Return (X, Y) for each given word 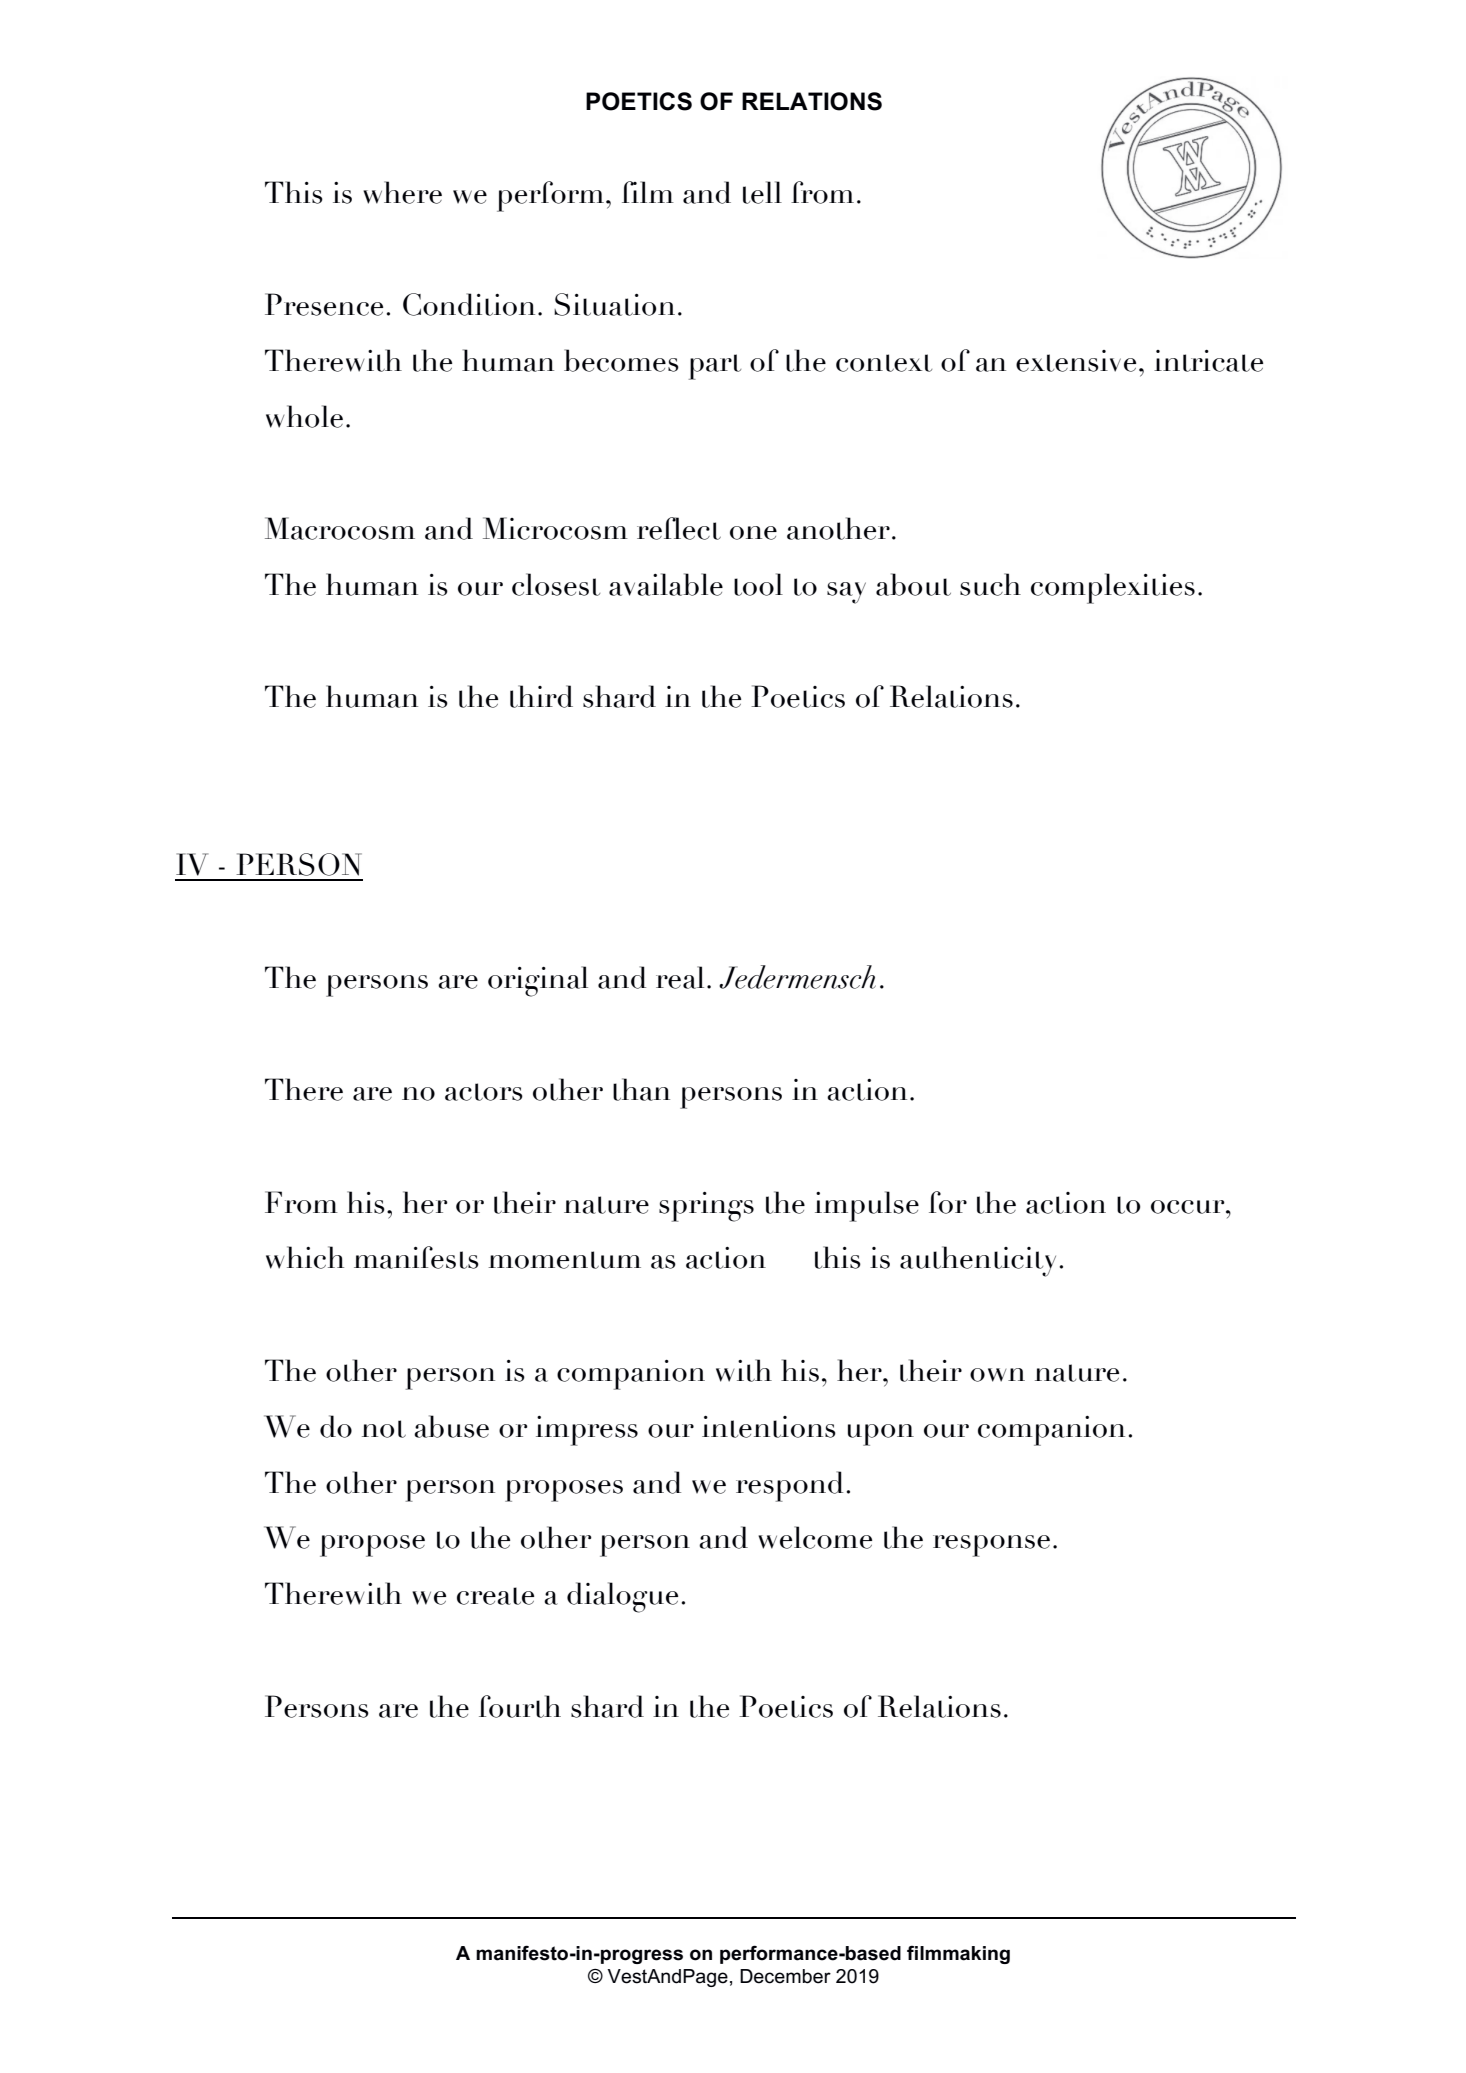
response (991, 1546)
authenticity (978, 1261)
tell (762, 192)
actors (484, 1092)
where (402, 192)
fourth (520, 1706)
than (641, 1089)
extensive (1076, 361)
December (785, 1976)
